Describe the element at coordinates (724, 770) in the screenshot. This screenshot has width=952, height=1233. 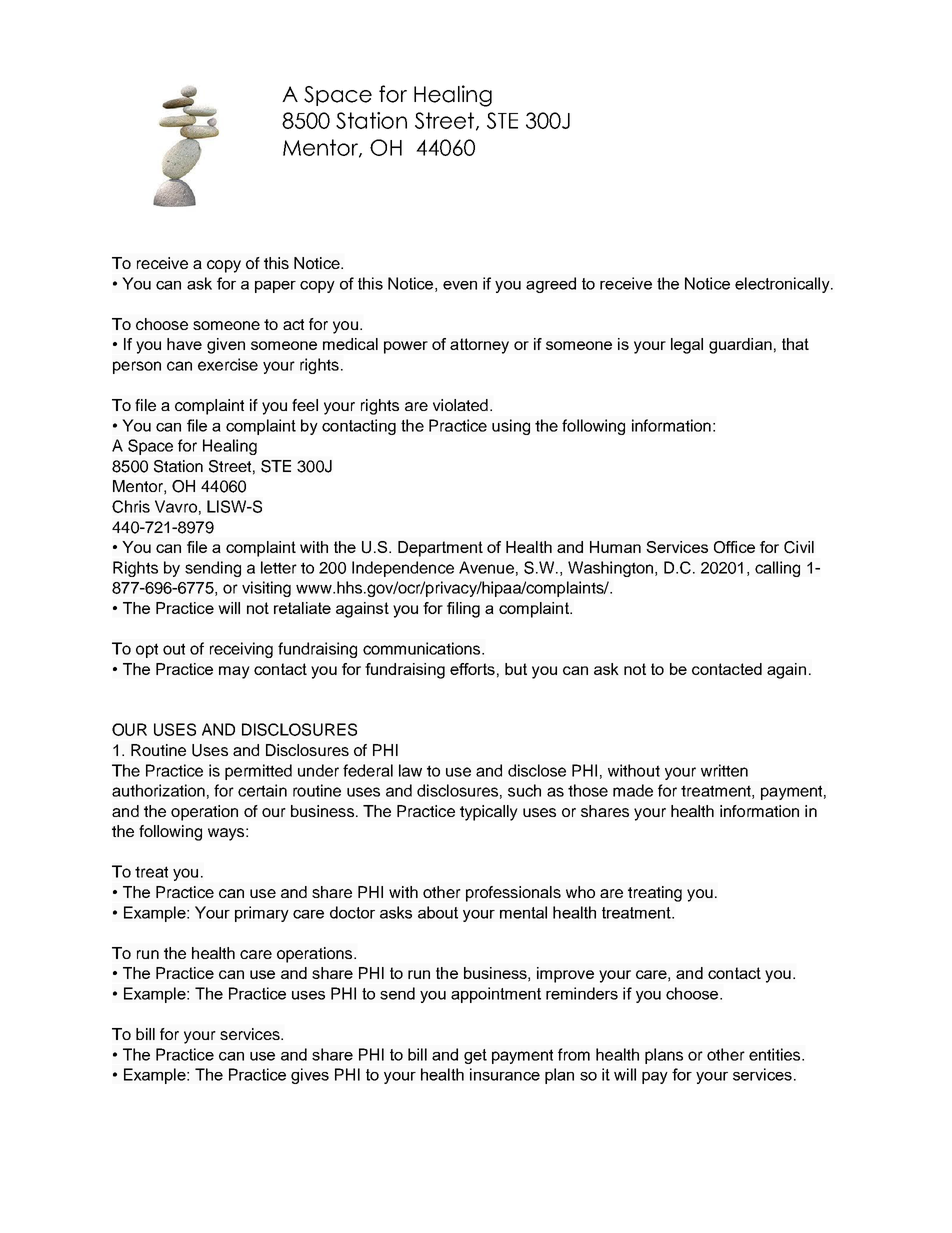
I see `written` at that location.
